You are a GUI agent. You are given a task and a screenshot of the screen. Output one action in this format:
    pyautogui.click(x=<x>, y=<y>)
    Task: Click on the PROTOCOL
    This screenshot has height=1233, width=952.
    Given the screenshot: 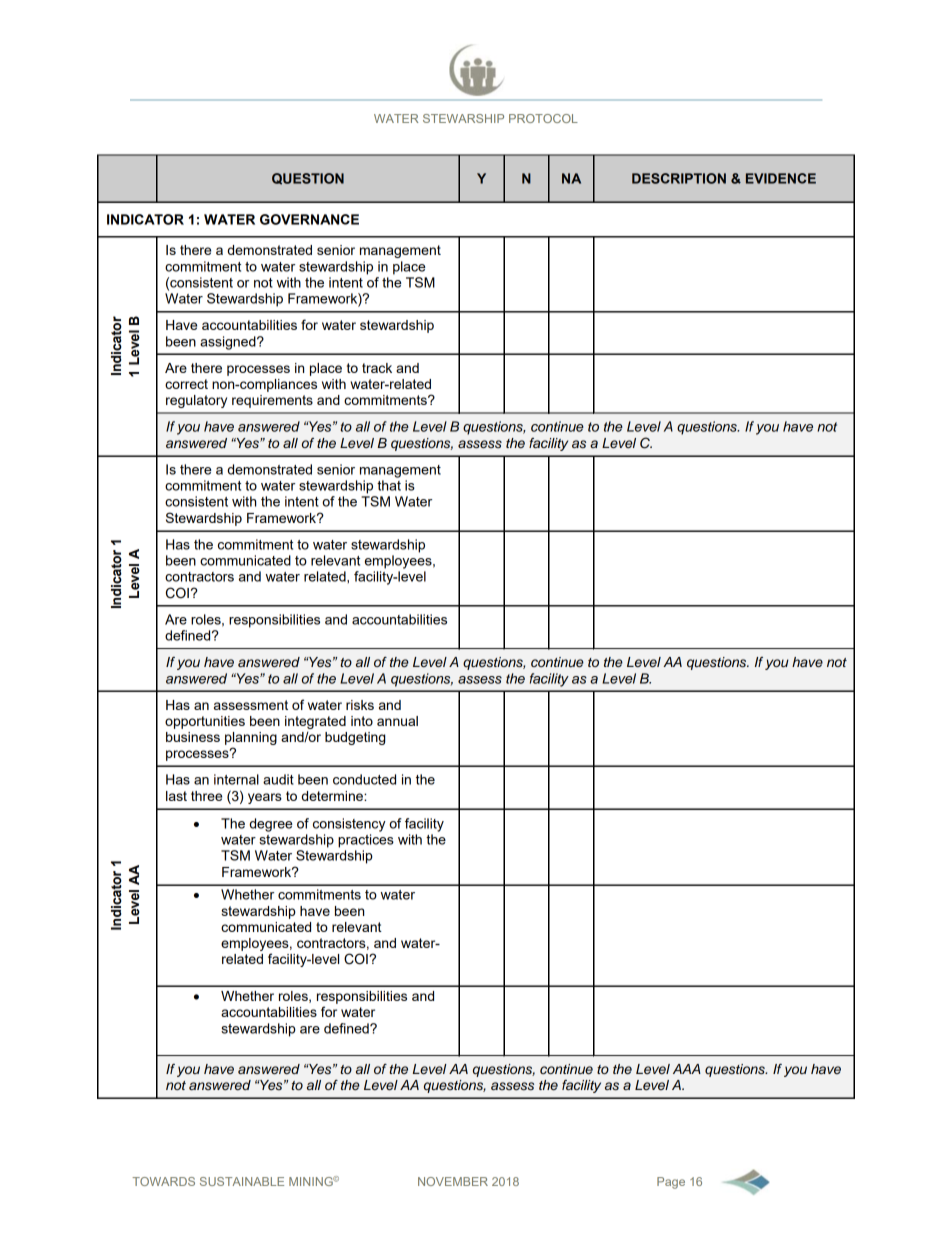 What is the action you would take?
    pyautogui.click(x=543, y=118)
